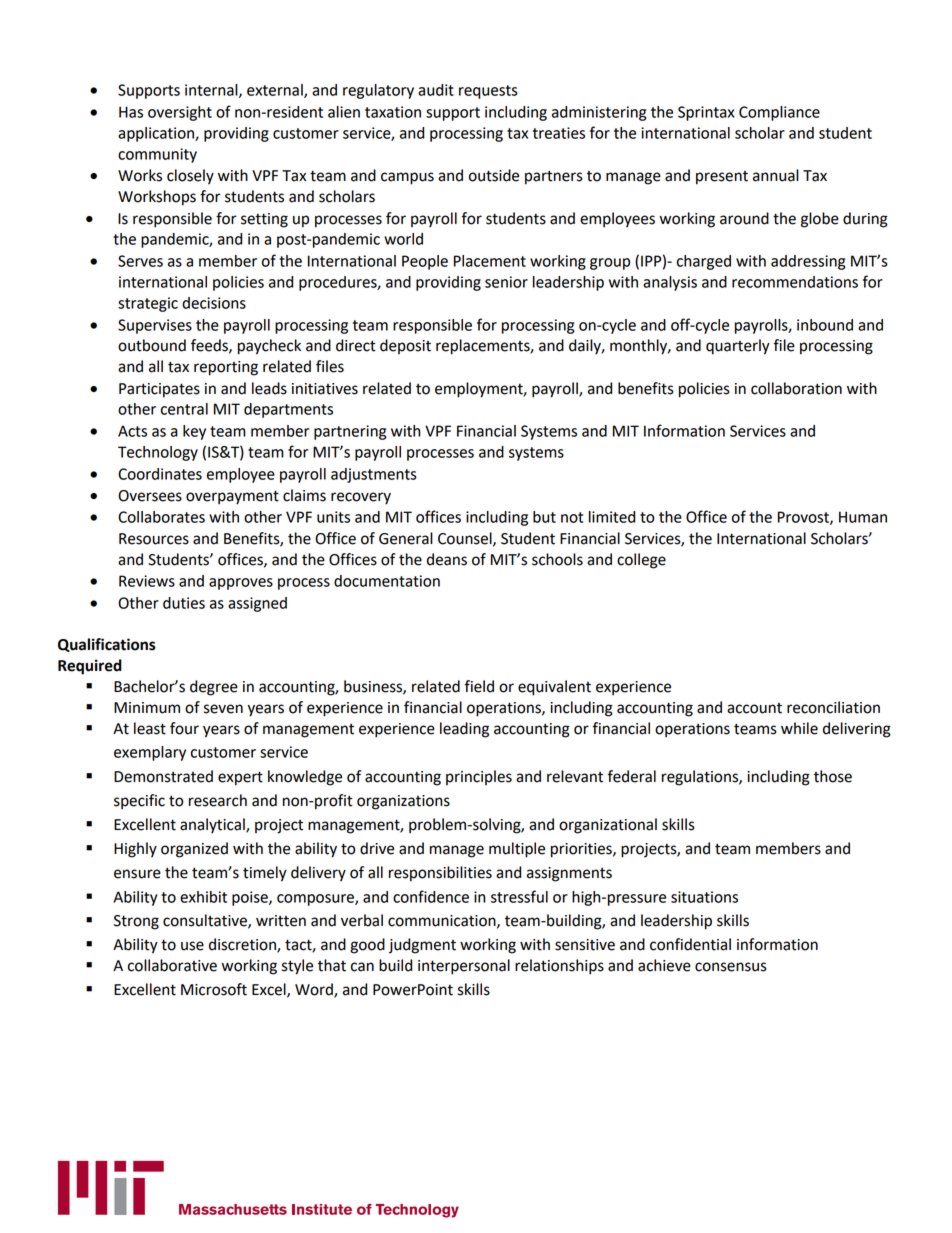 The height and width of the screenshot is (1233, 952). I want to click on oversight, so click(180, 113).
